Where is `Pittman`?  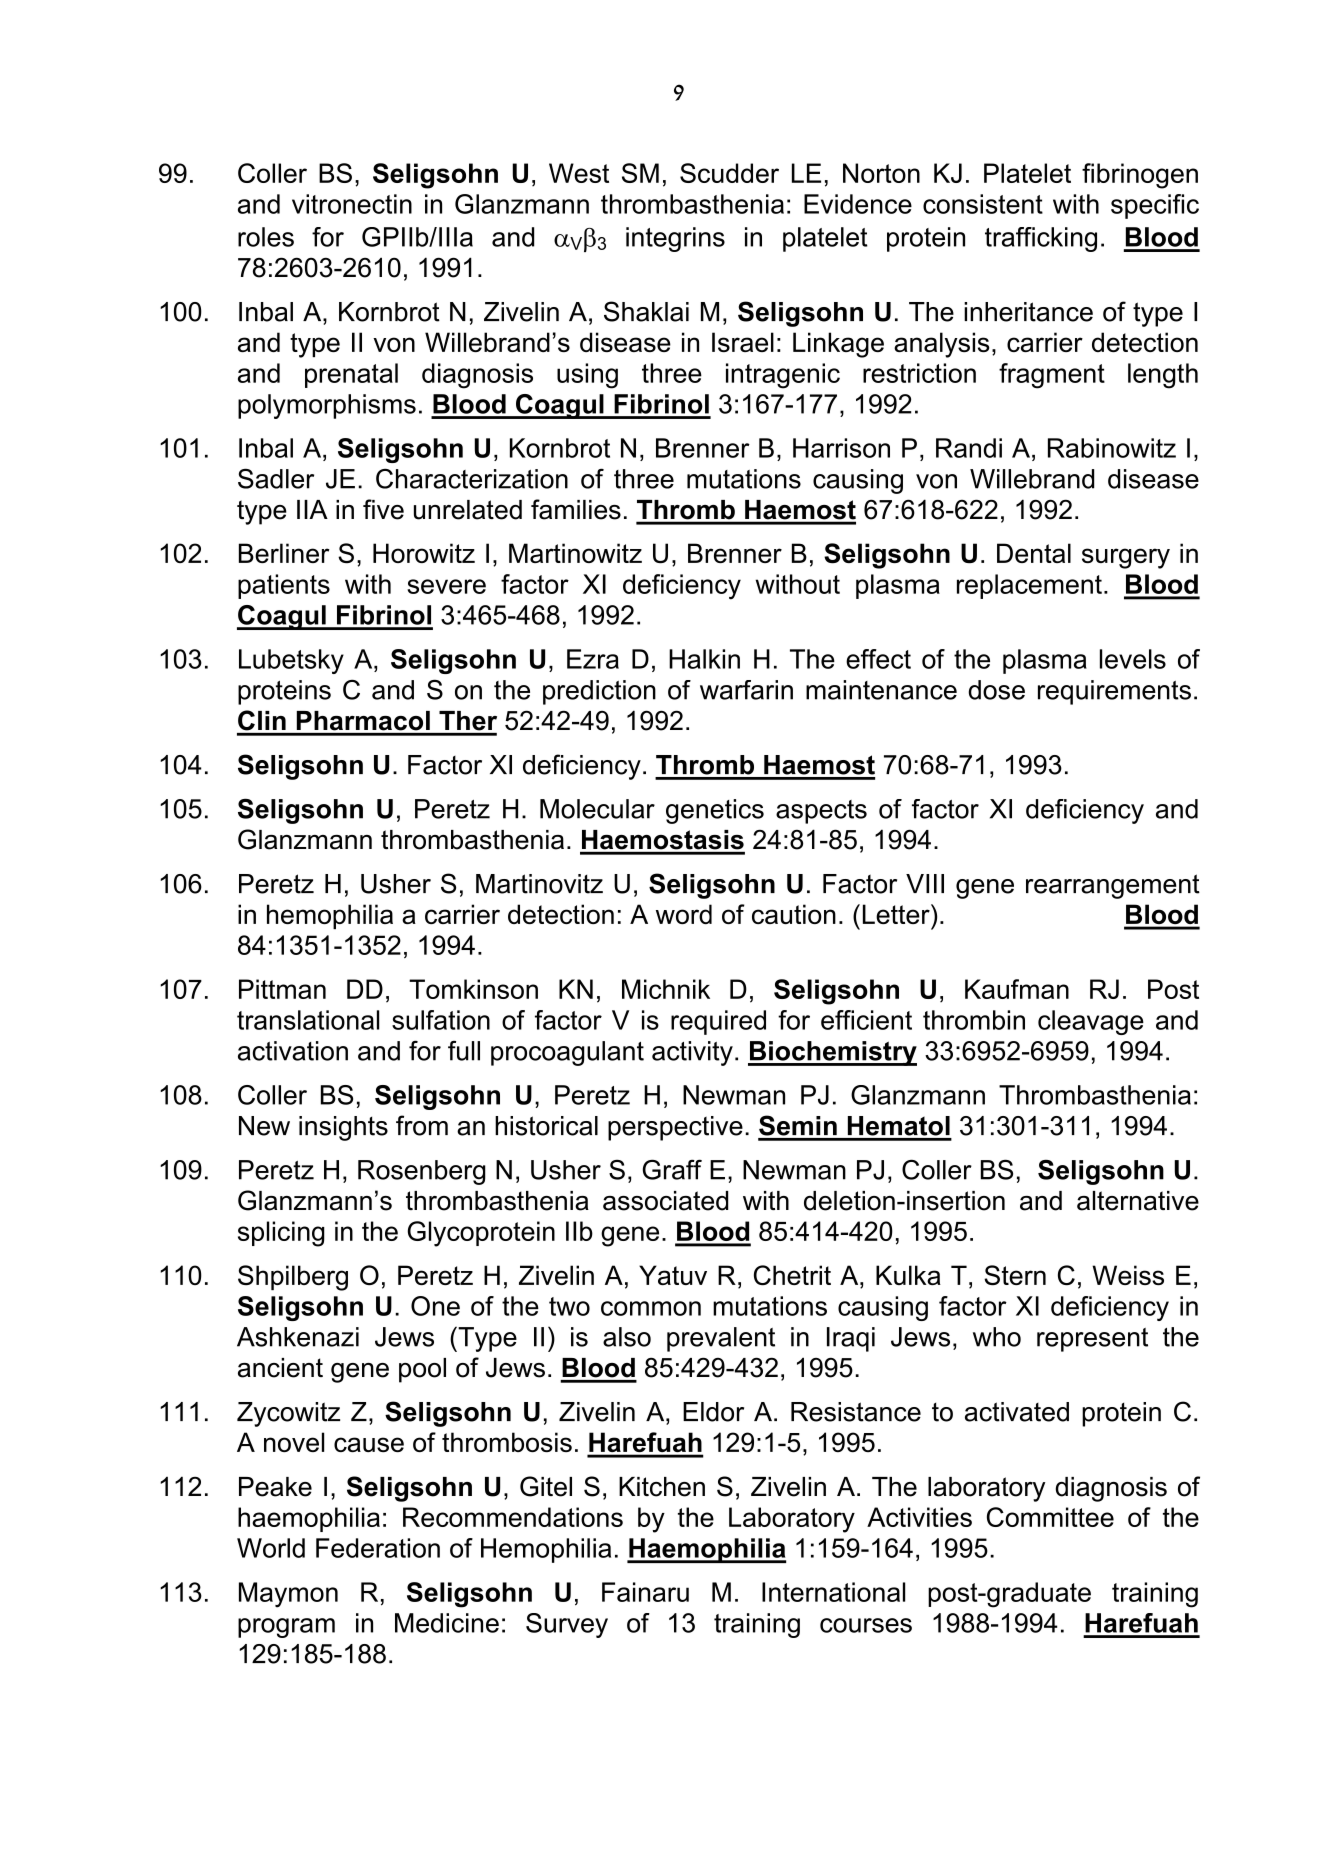
Pittman is located at coordinates (282, 989).
